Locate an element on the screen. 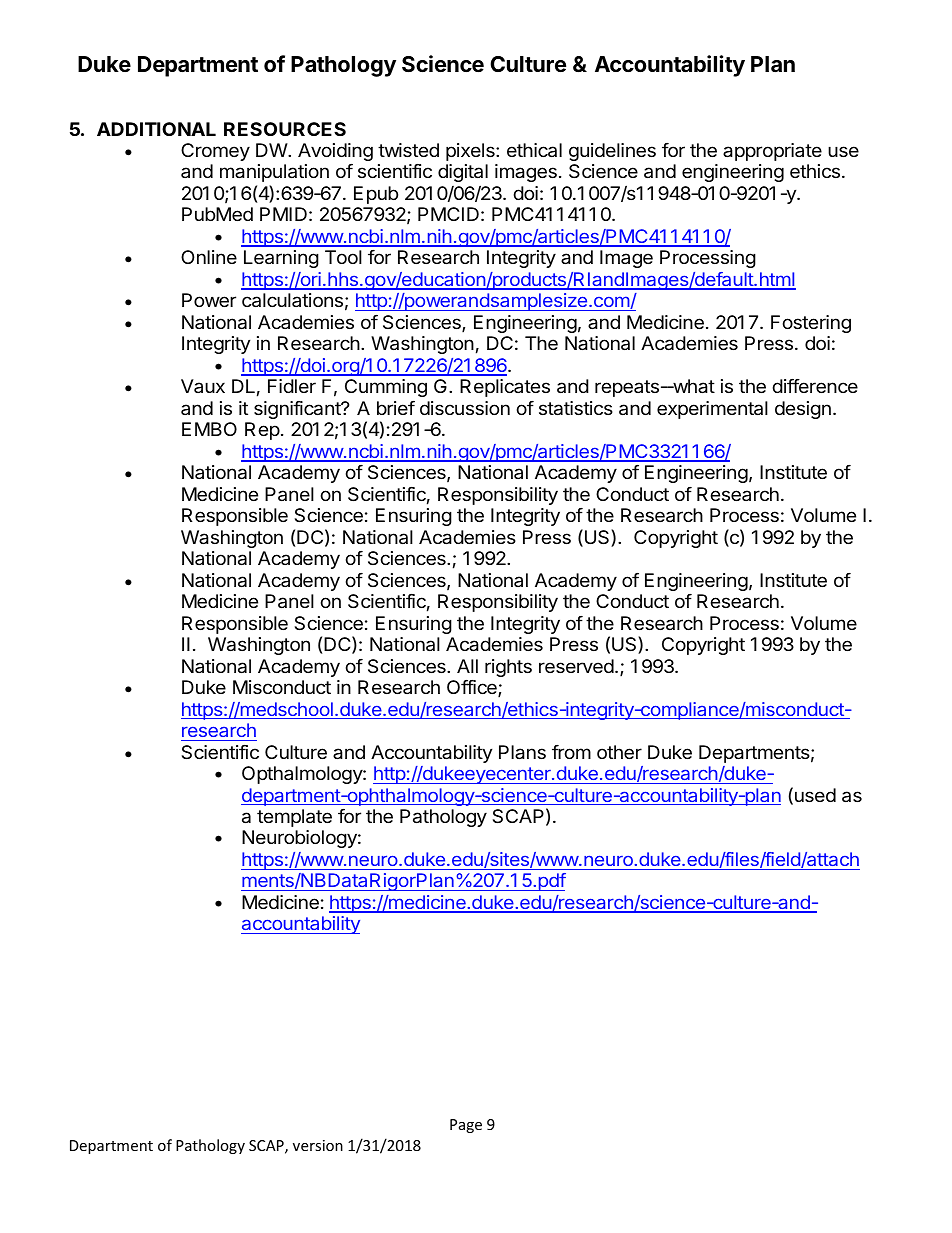  reserved is located at coordinates (576, 666).
